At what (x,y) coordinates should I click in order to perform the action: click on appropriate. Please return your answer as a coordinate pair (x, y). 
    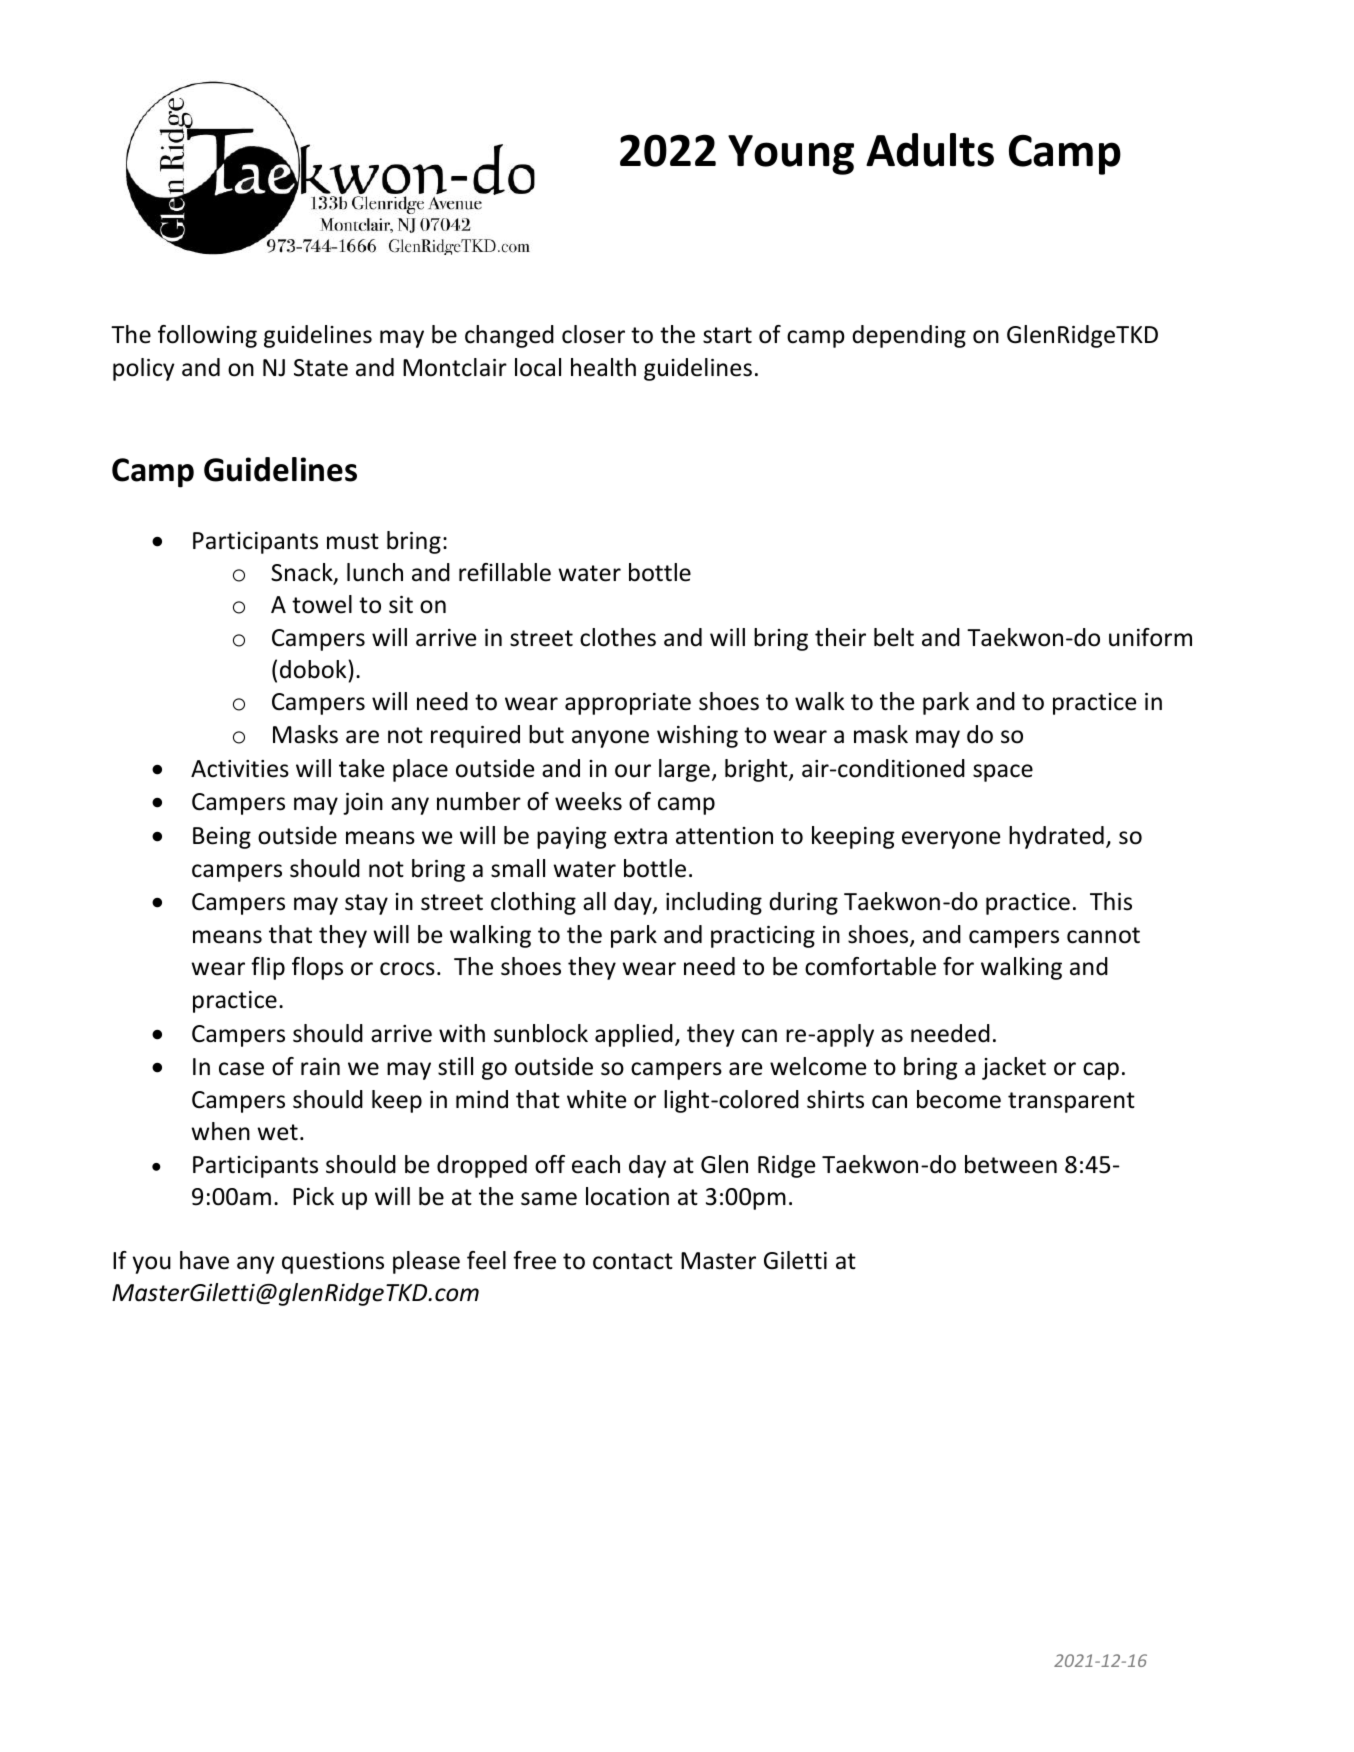
    Looking at the image, I should click on (628, 704).
